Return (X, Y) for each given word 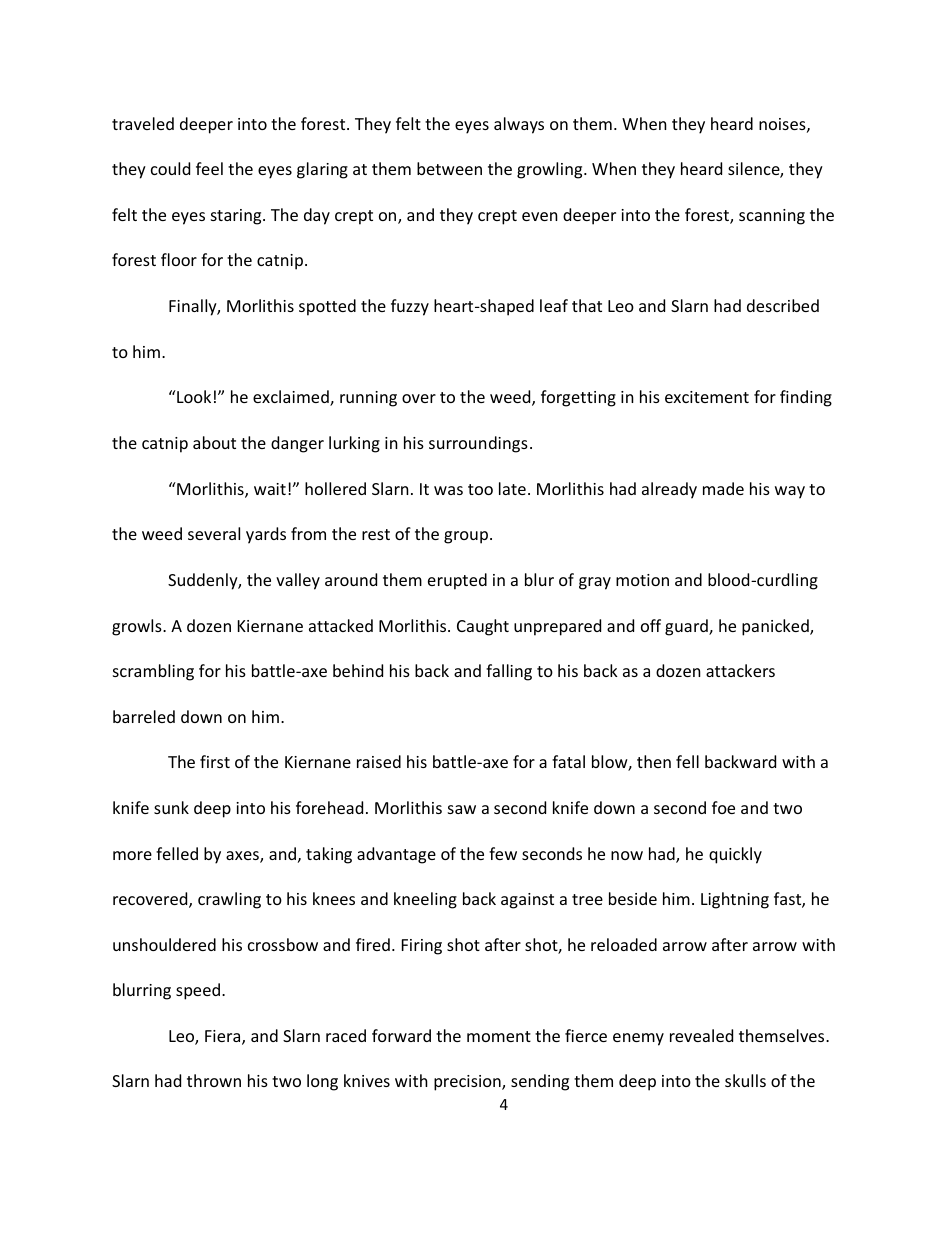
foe (723, 807)
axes (243, 857)
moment (499, 1036)
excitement (707, 397)
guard (687, 627)
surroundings (478, 444)
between (449, 168)
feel (209, 168)
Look (193, 396)
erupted (457, 581)
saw (462, 809)
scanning (772, 217)
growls (138, 627)
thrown (214, 1080)
